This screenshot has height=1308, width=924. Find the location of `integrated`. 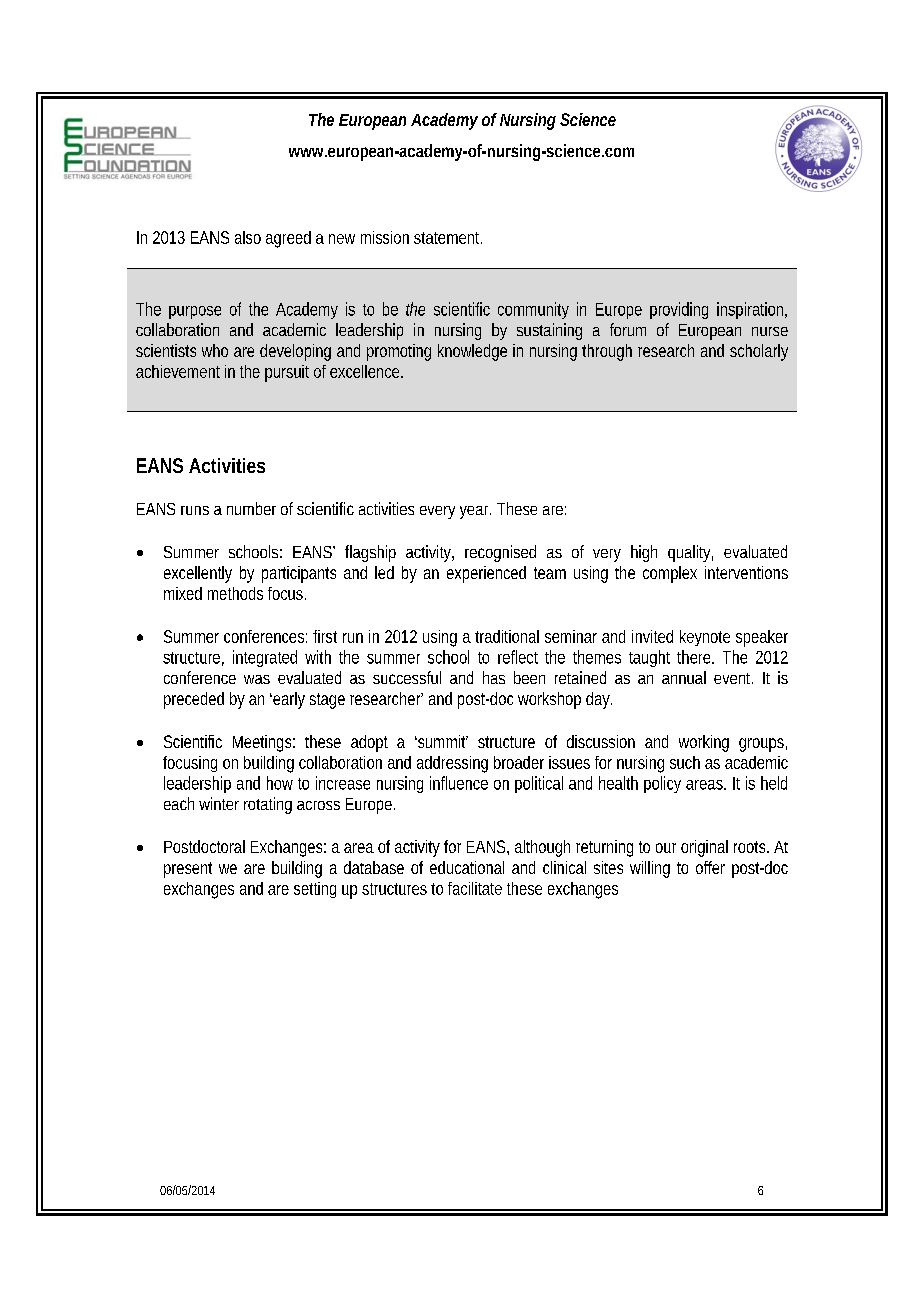

integrated is located at coordinates (265, 658).
